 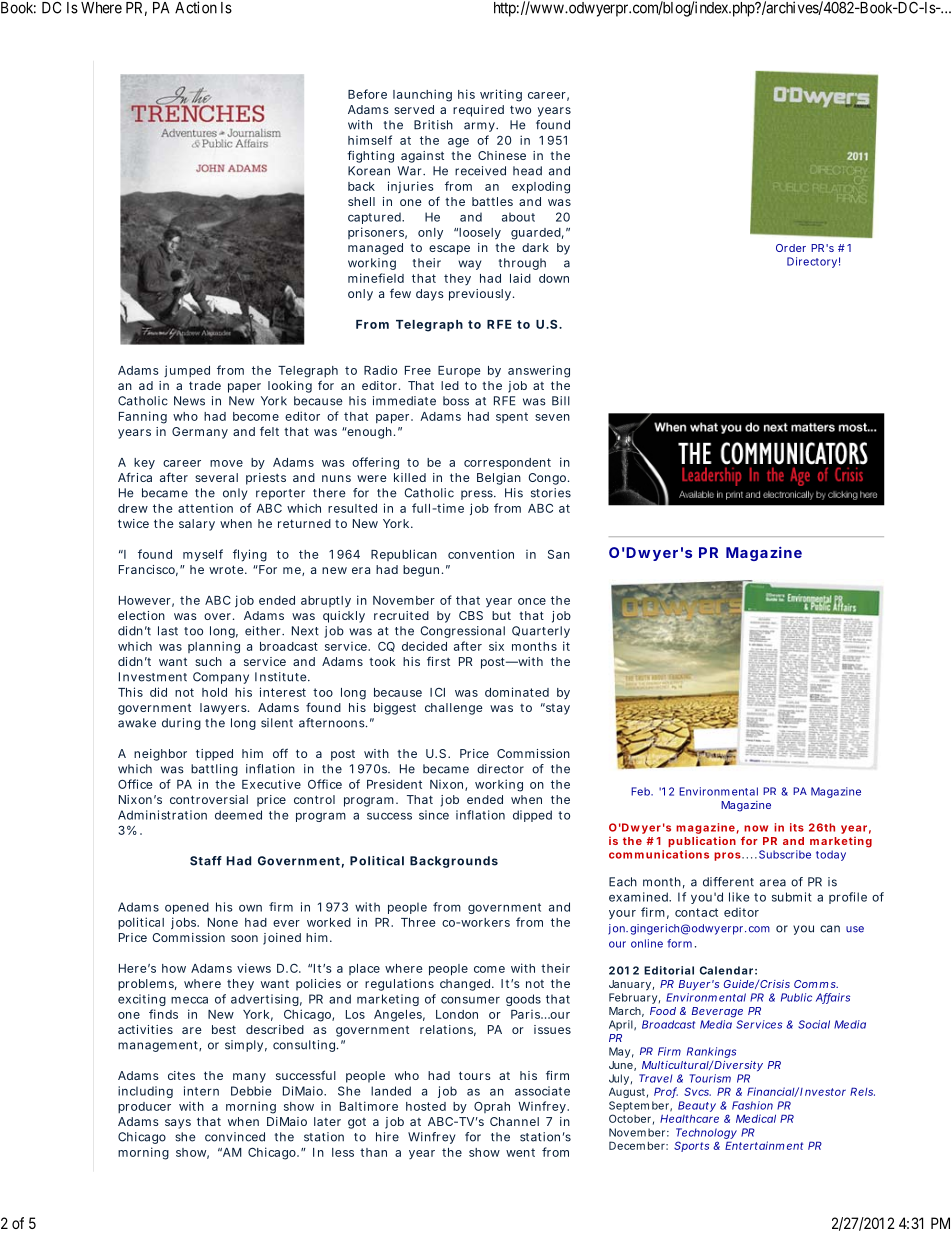 I want to click on Order, so click(x=791, y=248).
